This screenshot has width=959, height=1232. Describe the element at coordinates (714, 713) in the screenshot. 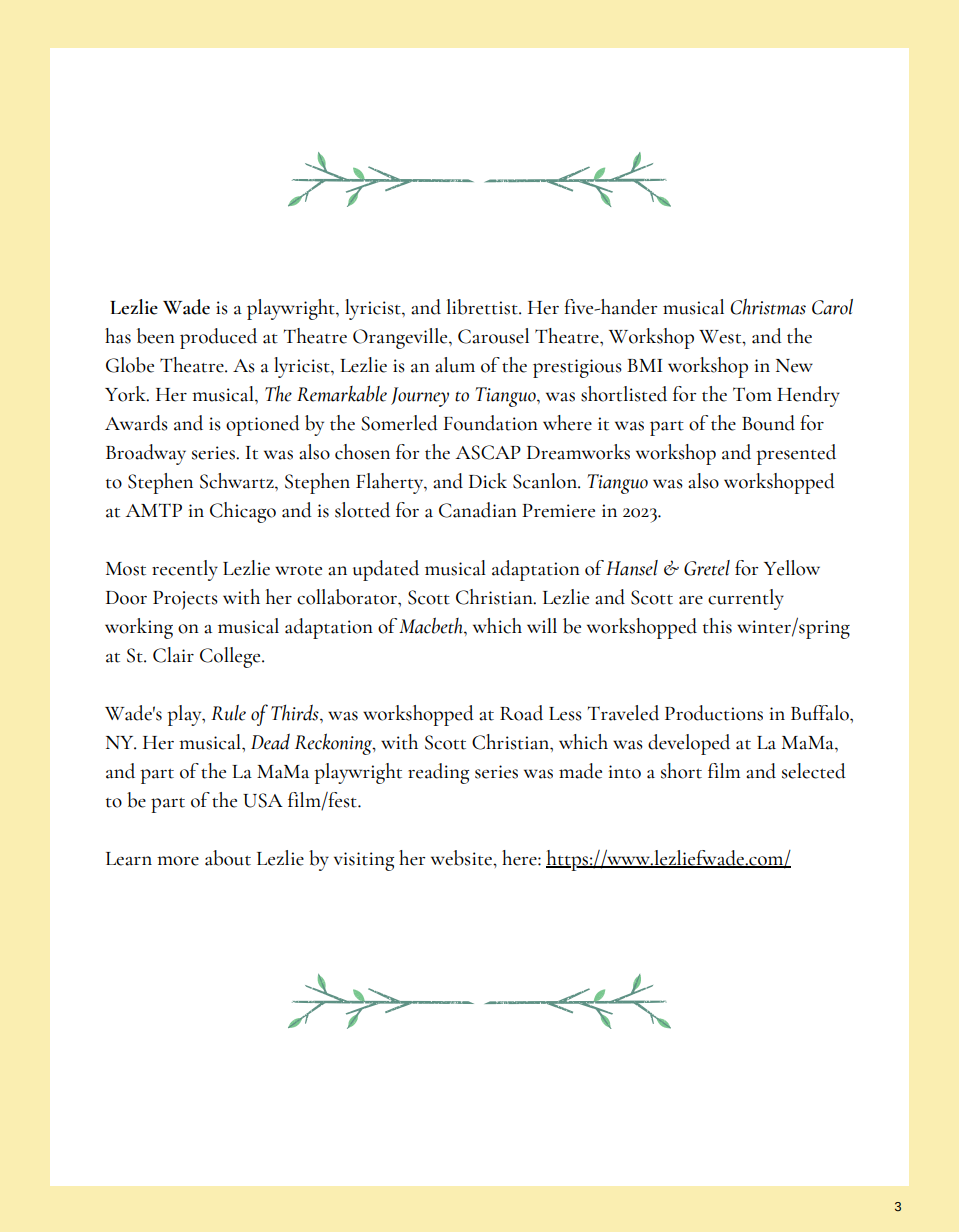

I see `Productions` at that location.
